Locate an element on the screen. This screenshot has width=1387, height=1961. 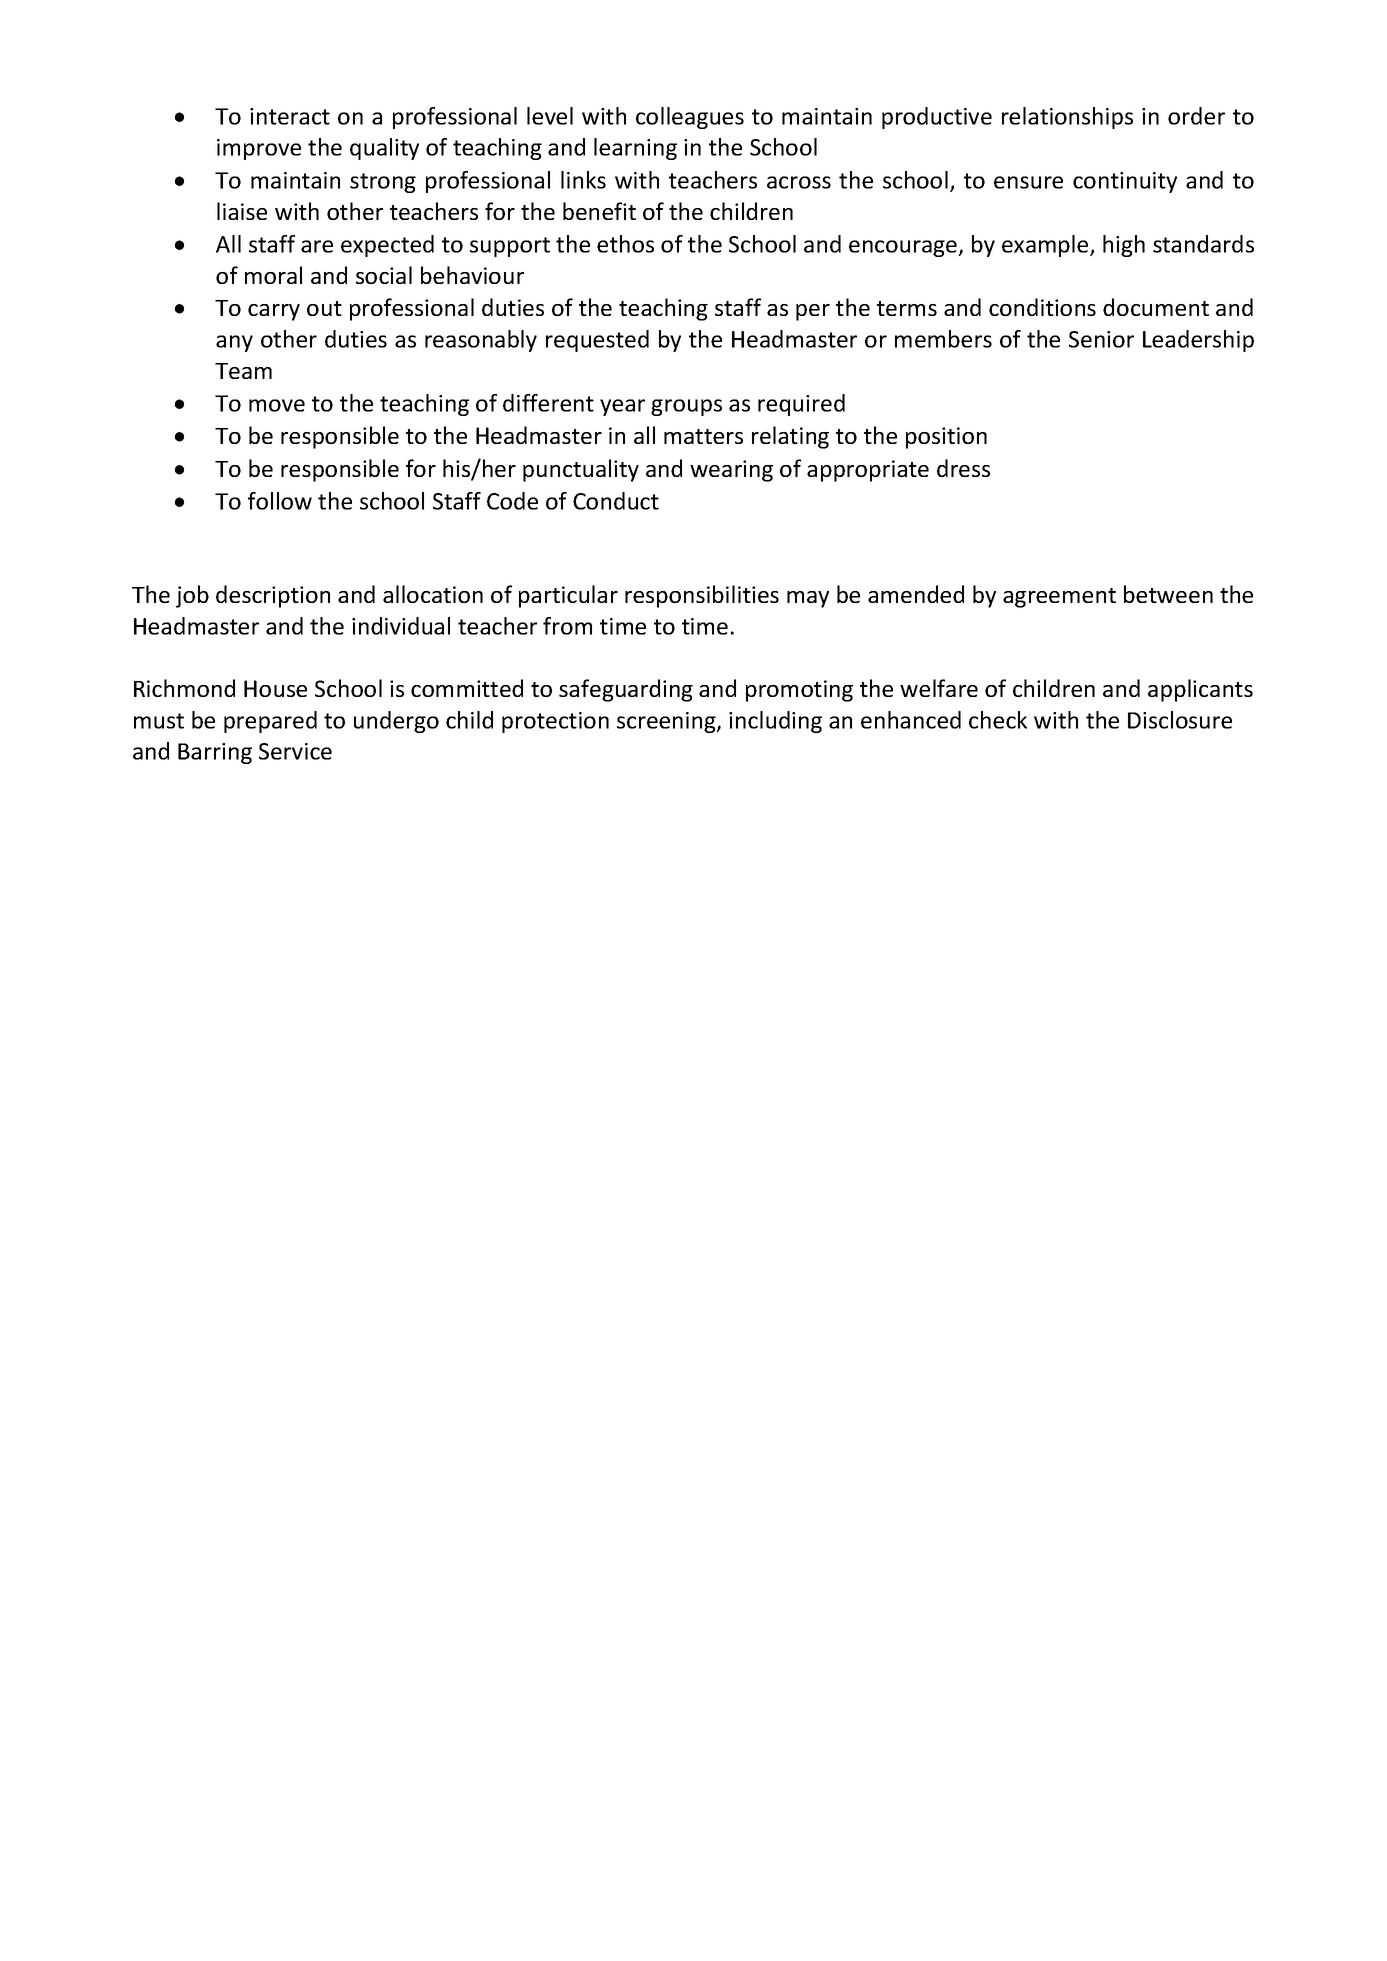
screening is located at coordinates (667, 722).
